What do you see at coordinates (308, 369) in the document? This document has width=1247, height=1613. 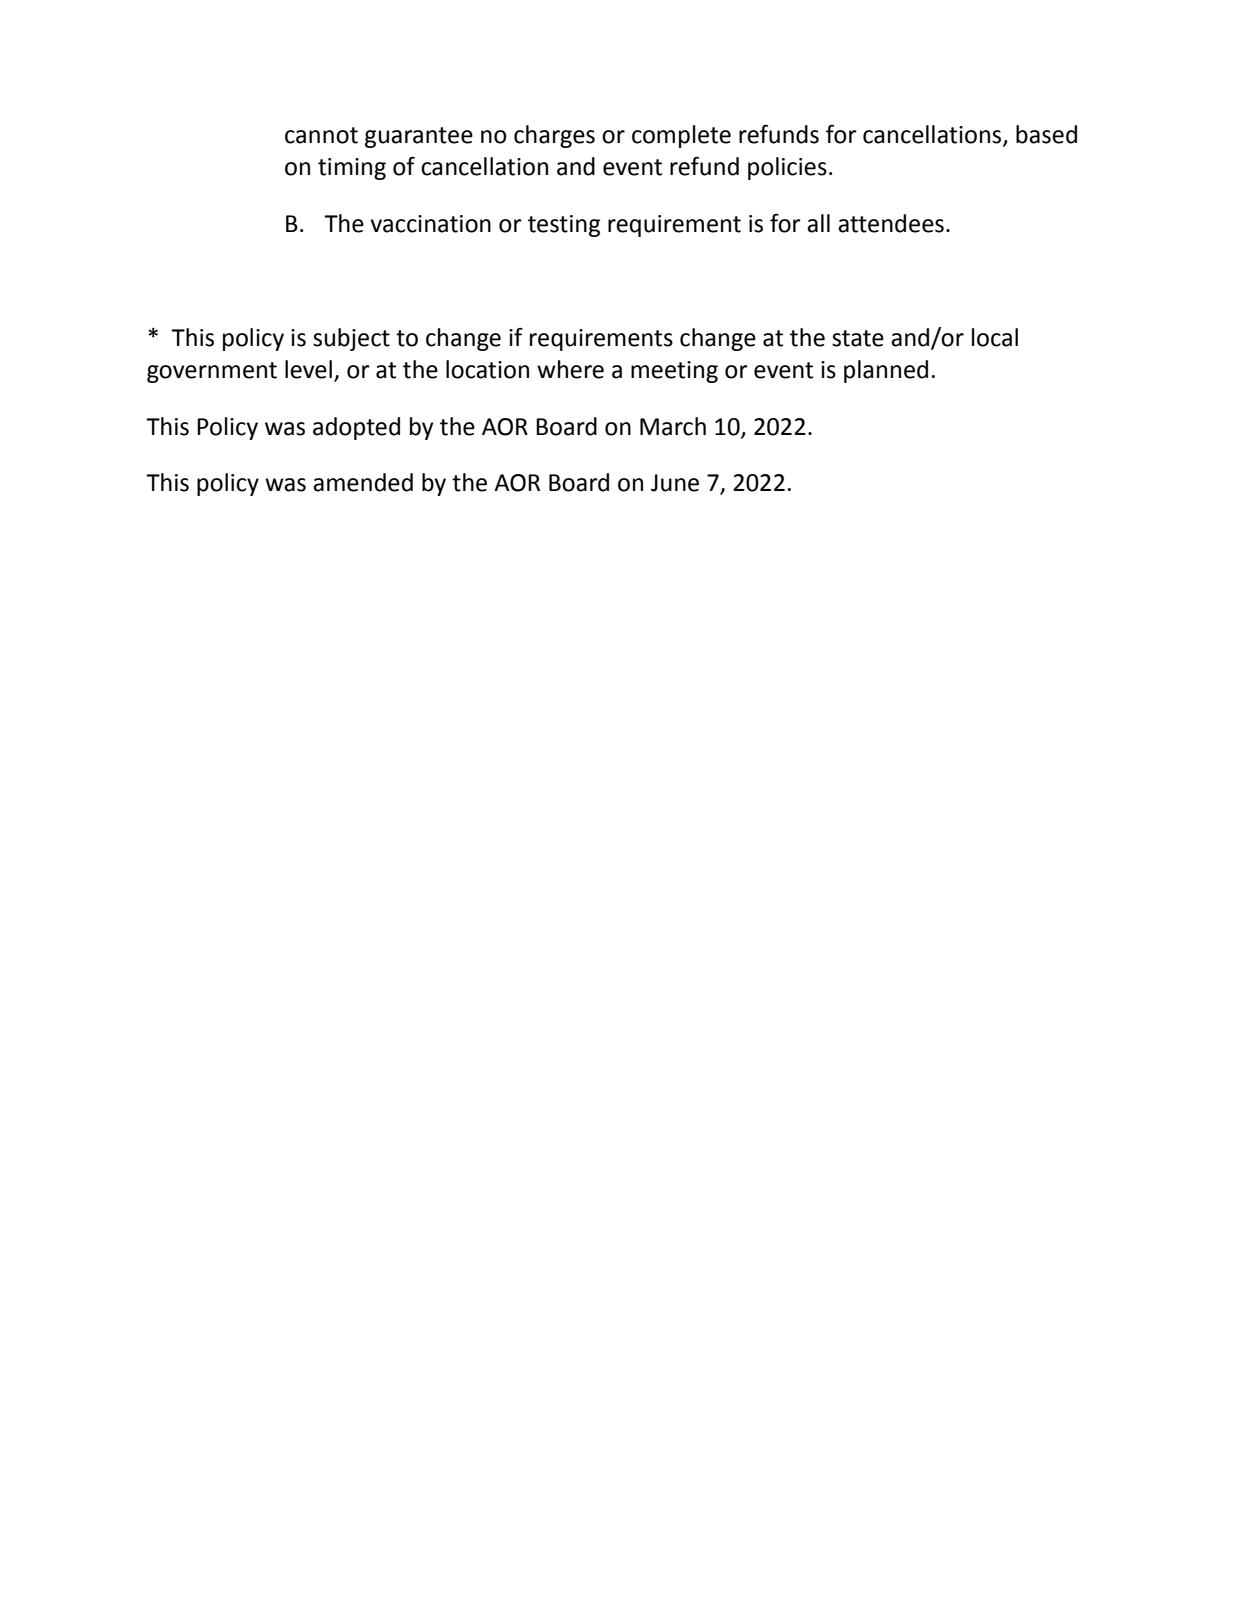 I see `level` at bounding box center [308, 369].
